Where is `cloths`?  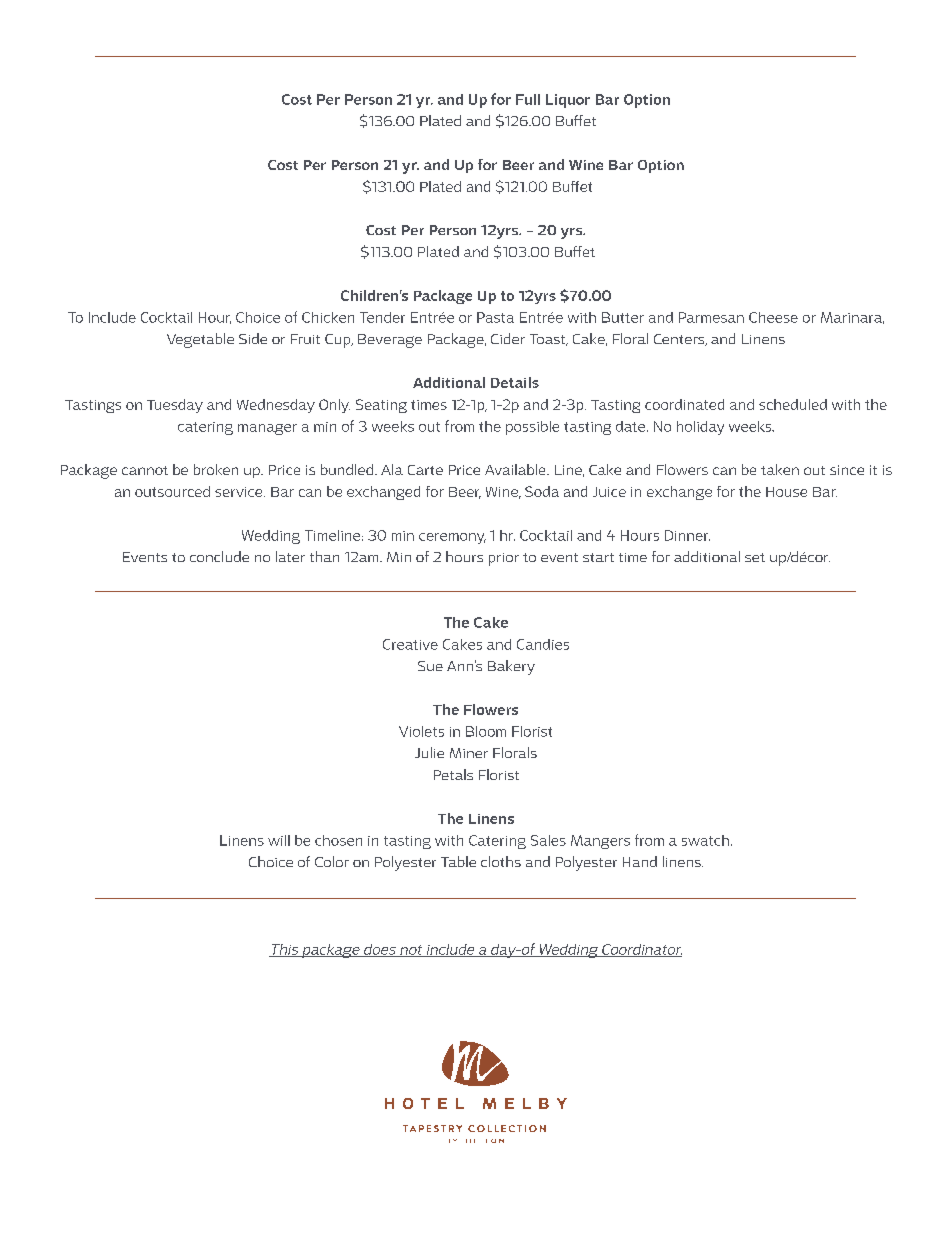
cloths is located at coordinates (501, 861).
